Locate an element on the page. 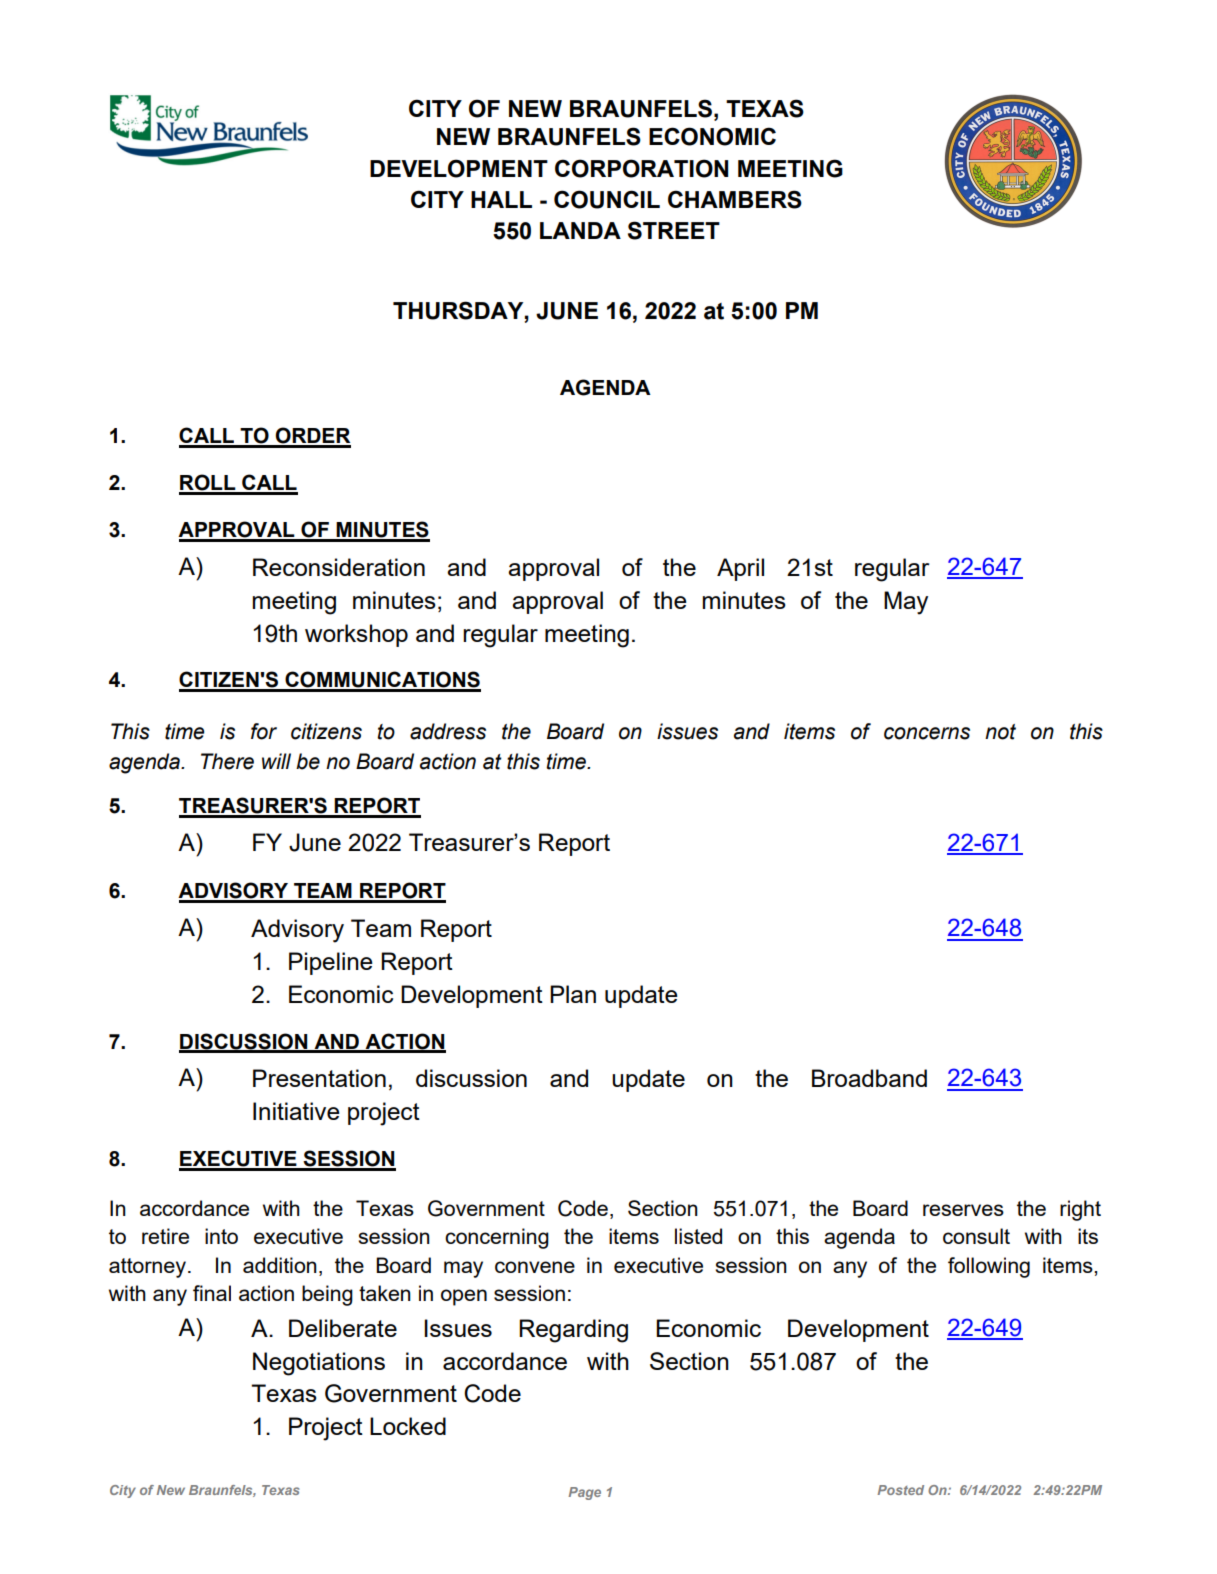 This page has width=1217, height=1574. HALL is located at coordinates (501, 199).
